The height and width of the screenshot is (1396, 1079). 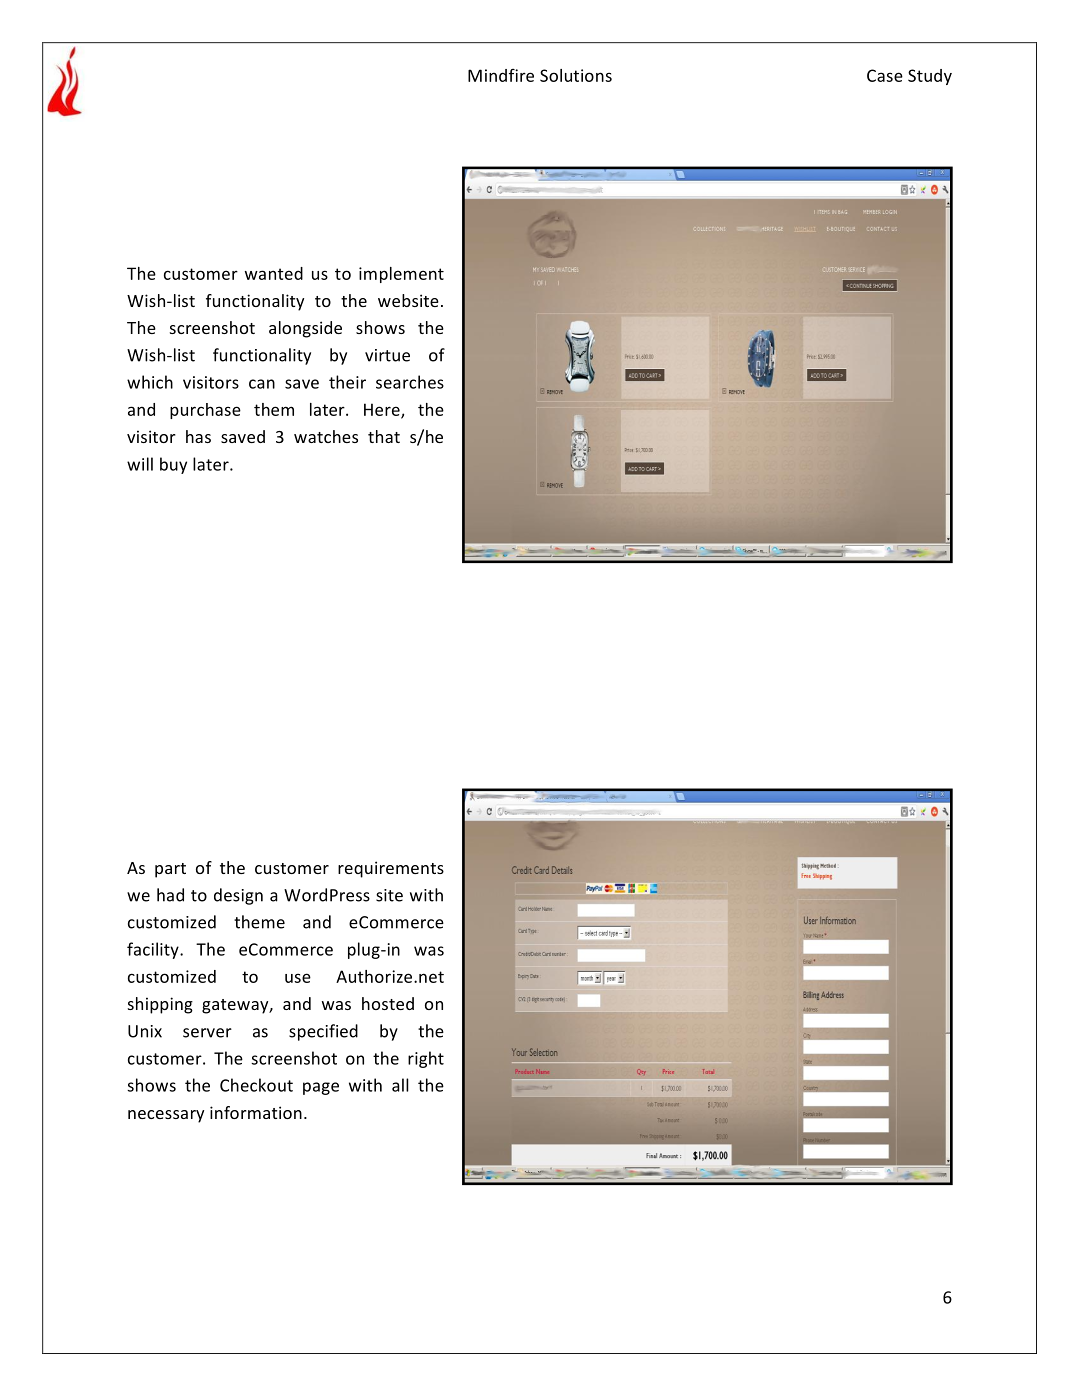 I want to click on buy, so click(x=173, y=465).
